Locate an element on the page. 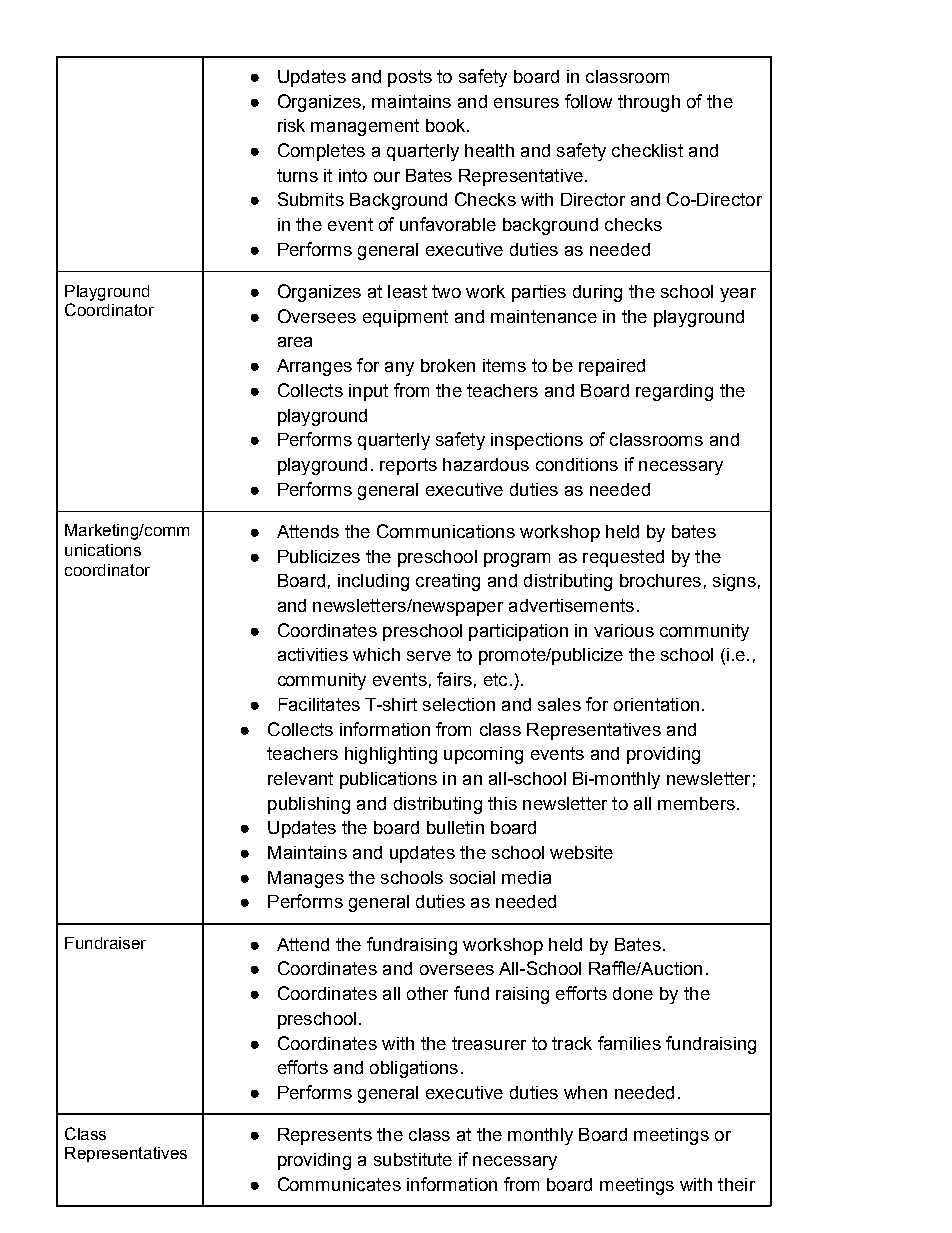 The width and height of the image is (952, 1233). ensures is located at coordinates (526, 103).
